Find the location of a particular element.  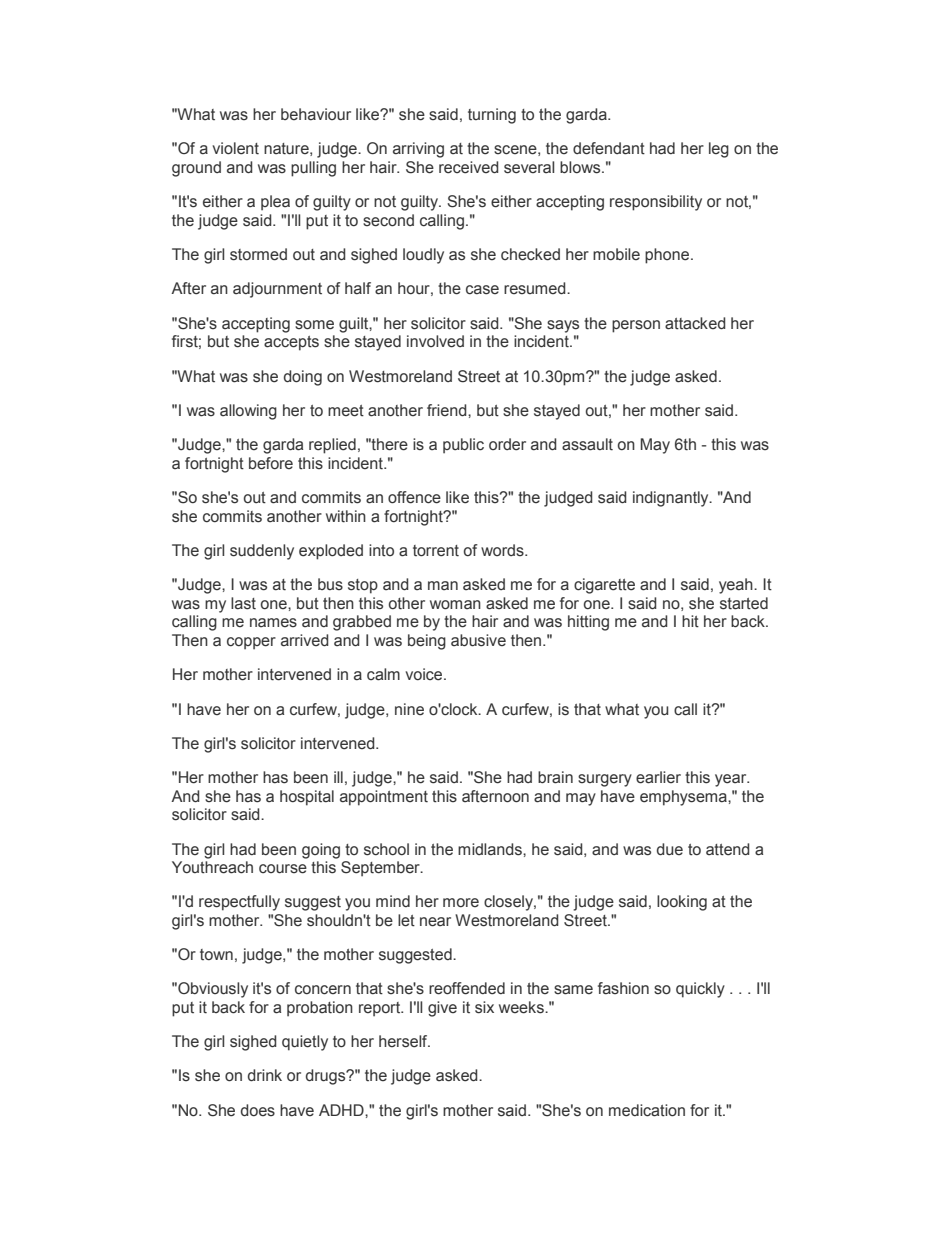

yeah is located at coordinates (737, 586).
